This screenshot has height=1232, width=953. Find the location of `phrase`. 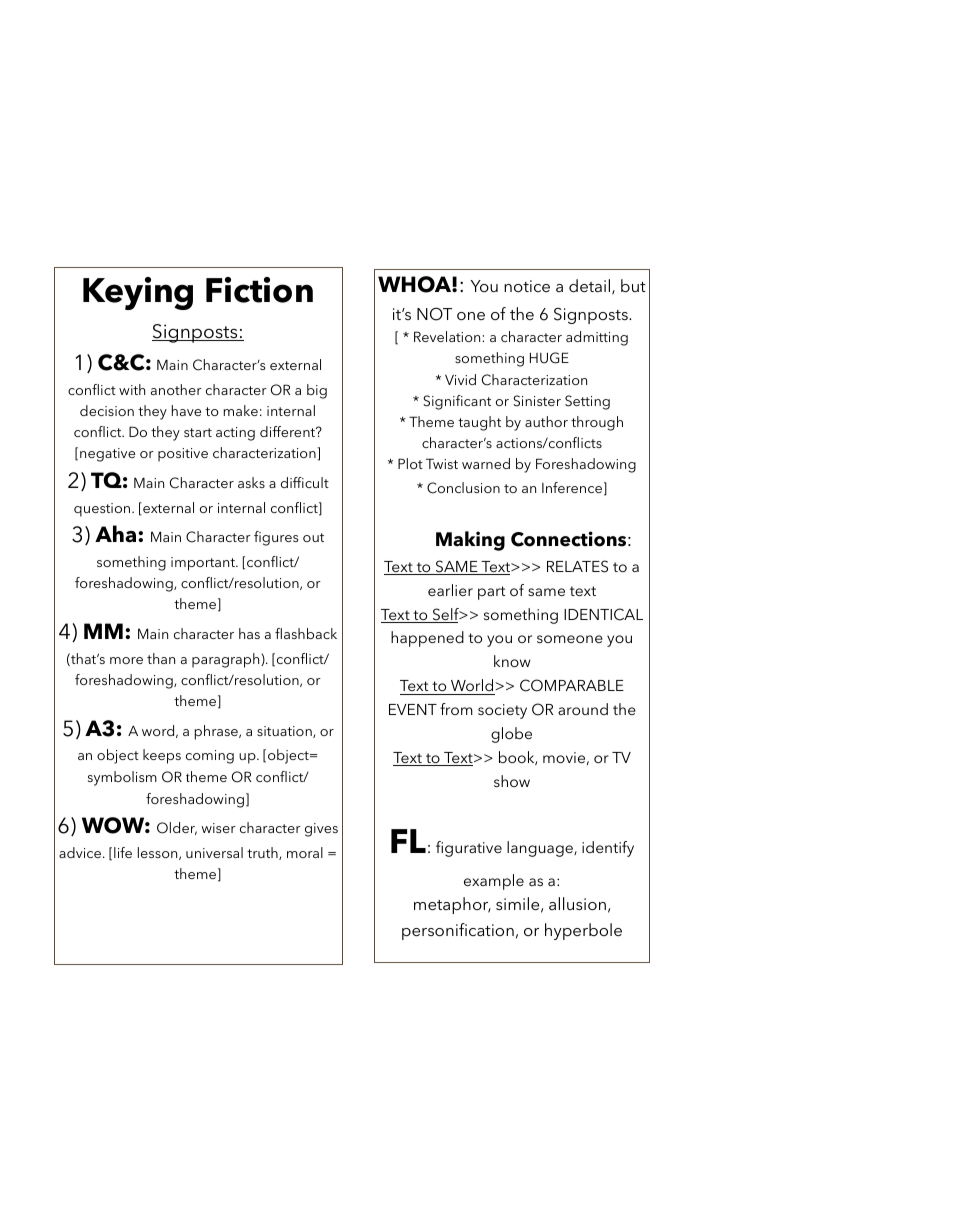

phrase is located at coordinates (217, 732).
